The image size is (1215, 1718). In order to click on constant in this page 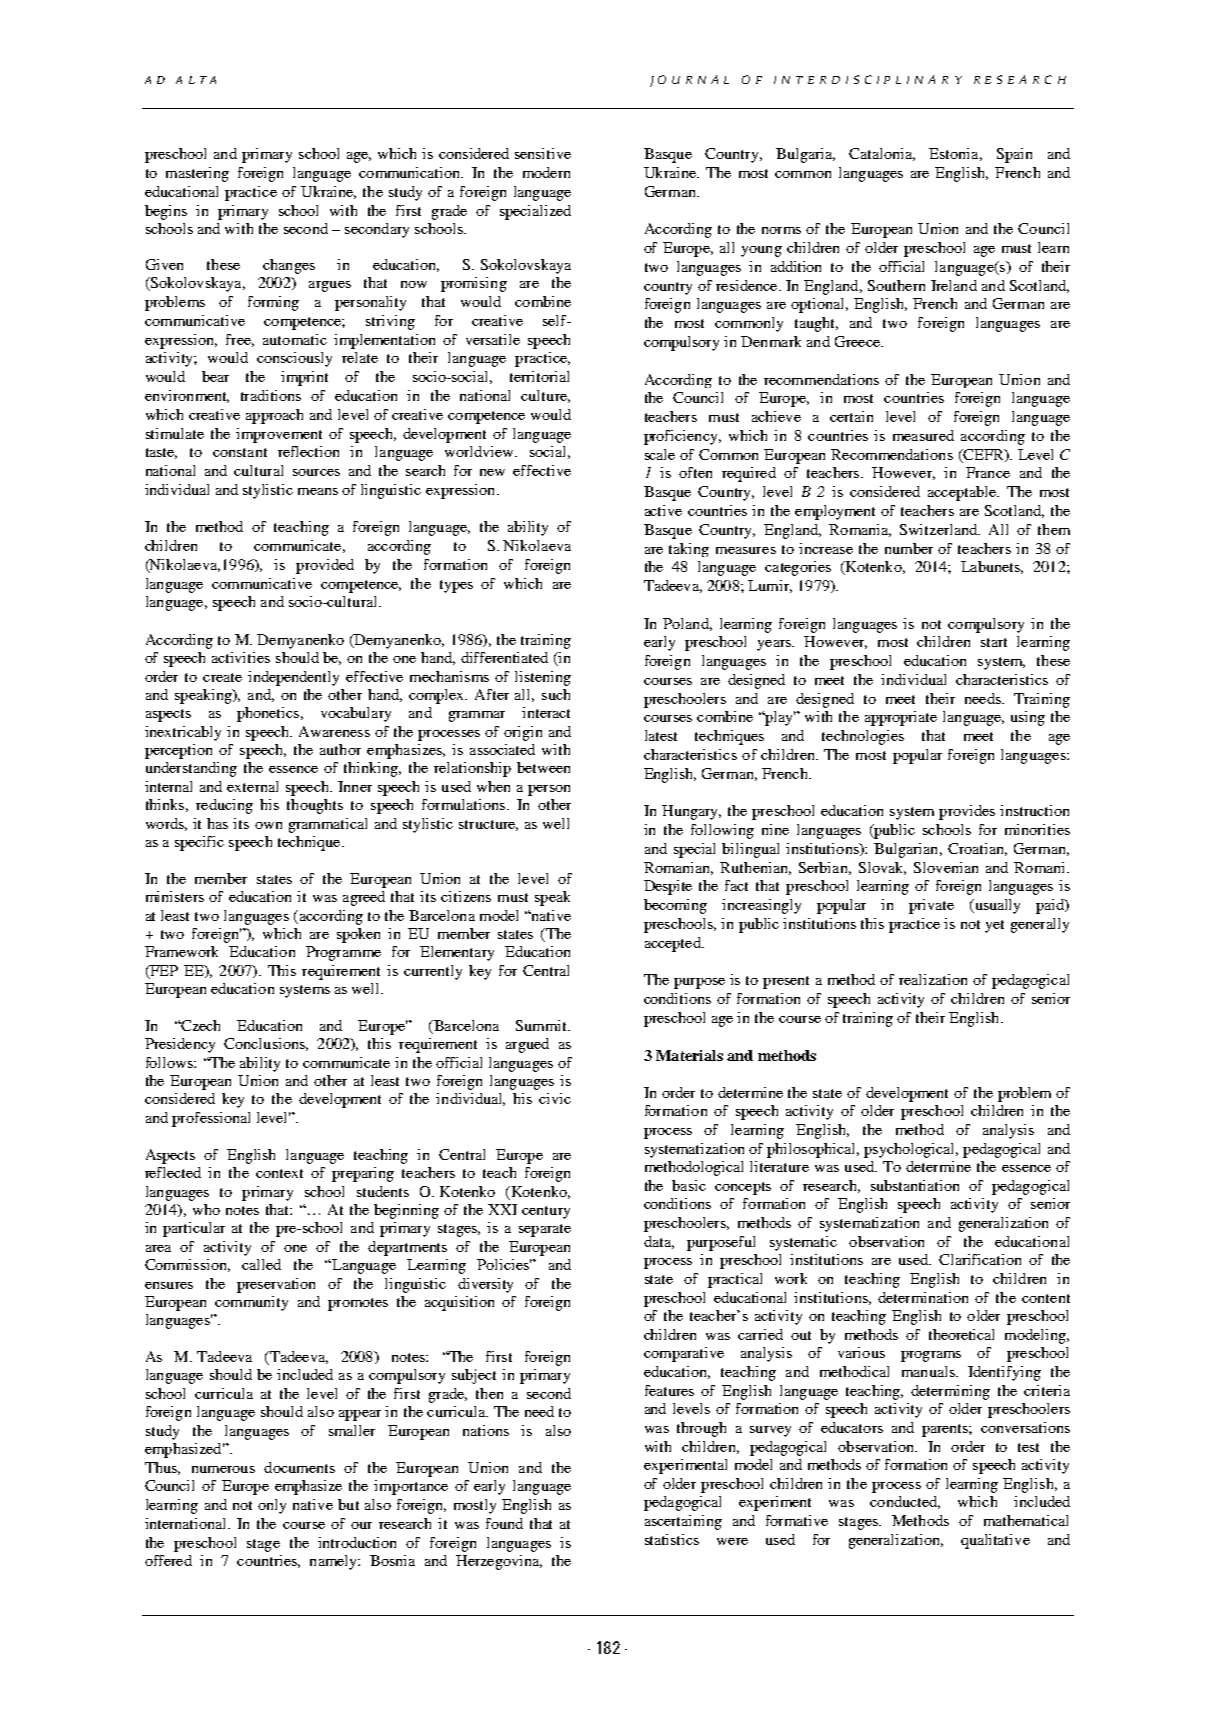, I will do `click(240, 452)`.
